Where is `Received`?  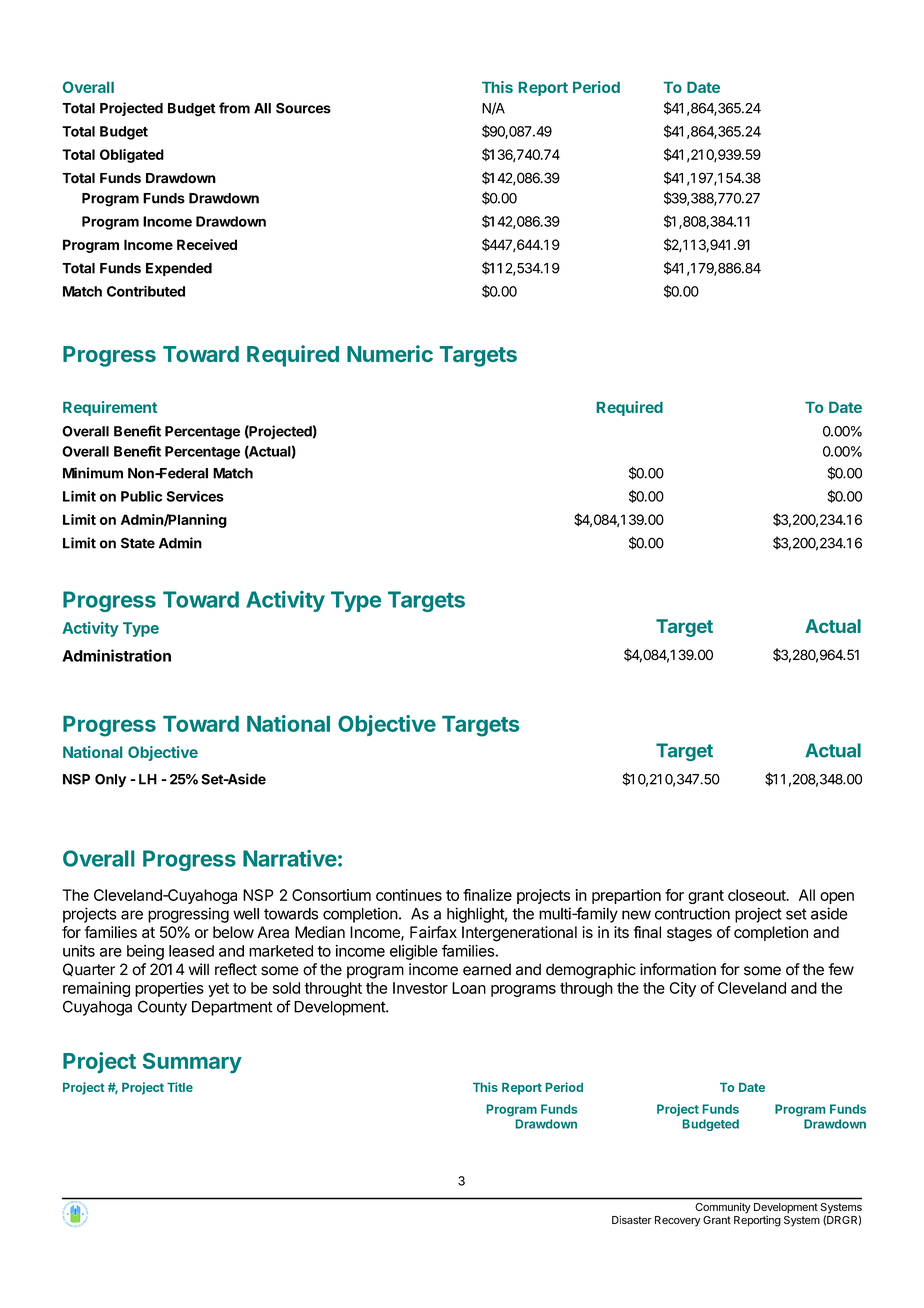
Received is located at coordinates (207, 244).
